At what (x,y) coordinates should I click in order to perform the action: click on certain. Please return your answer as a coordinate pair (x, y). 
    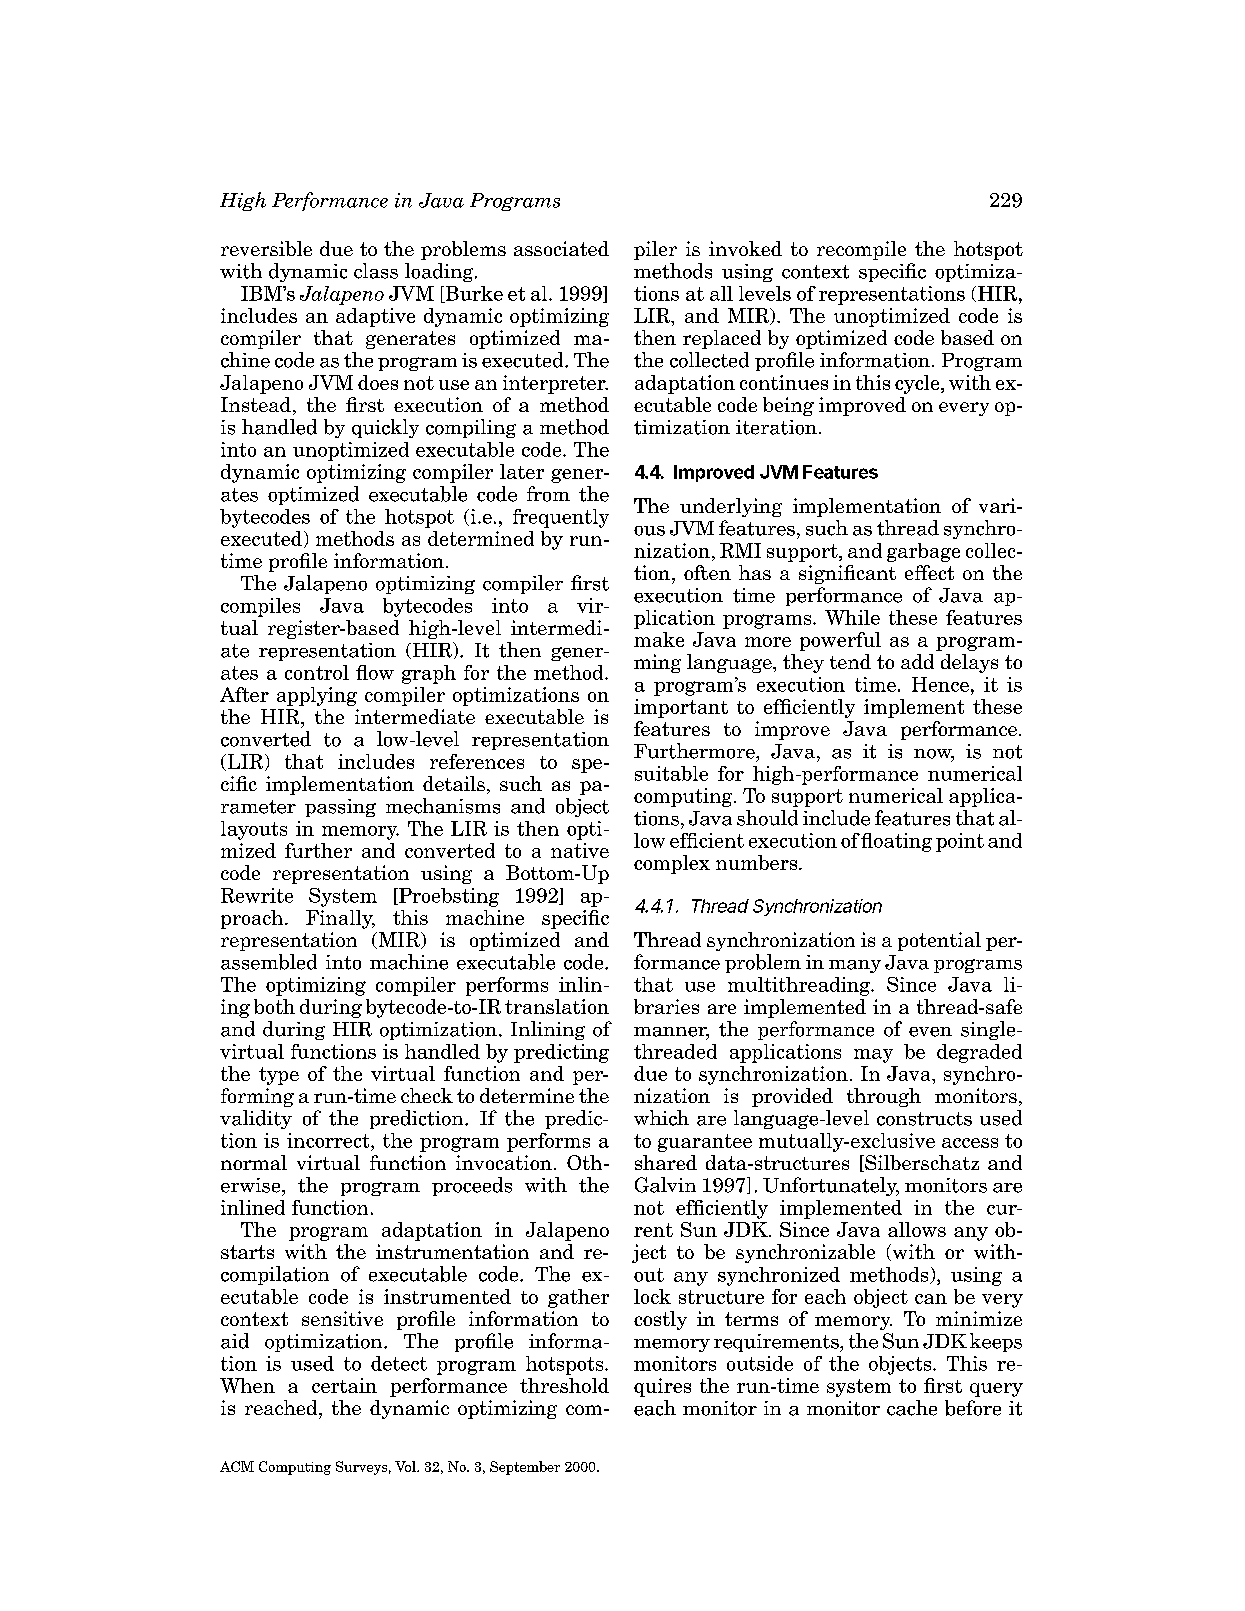
    Looking at the image, I should click on (344, 1385).
